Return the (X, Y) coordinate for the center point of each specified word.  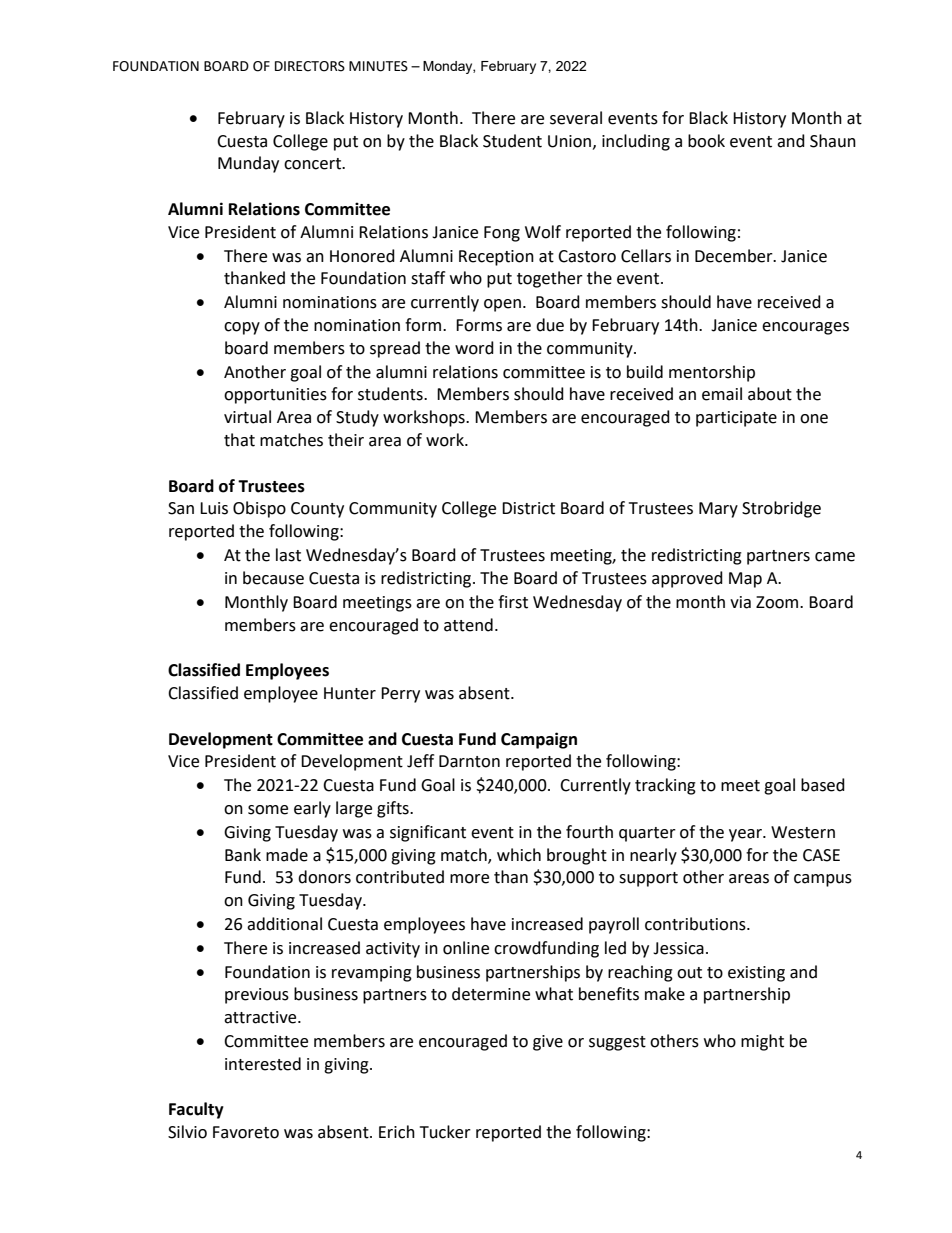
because (273, 578)
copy (242, 328)
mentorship (712, 373)
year (746, 835)
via (740, 602)
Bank (243, 855)
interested (263, 1064)
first (513, 602)
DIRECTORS (310, 66)
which (519, 855)
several (576, 118)
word (474, 348)
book (706, 141)
